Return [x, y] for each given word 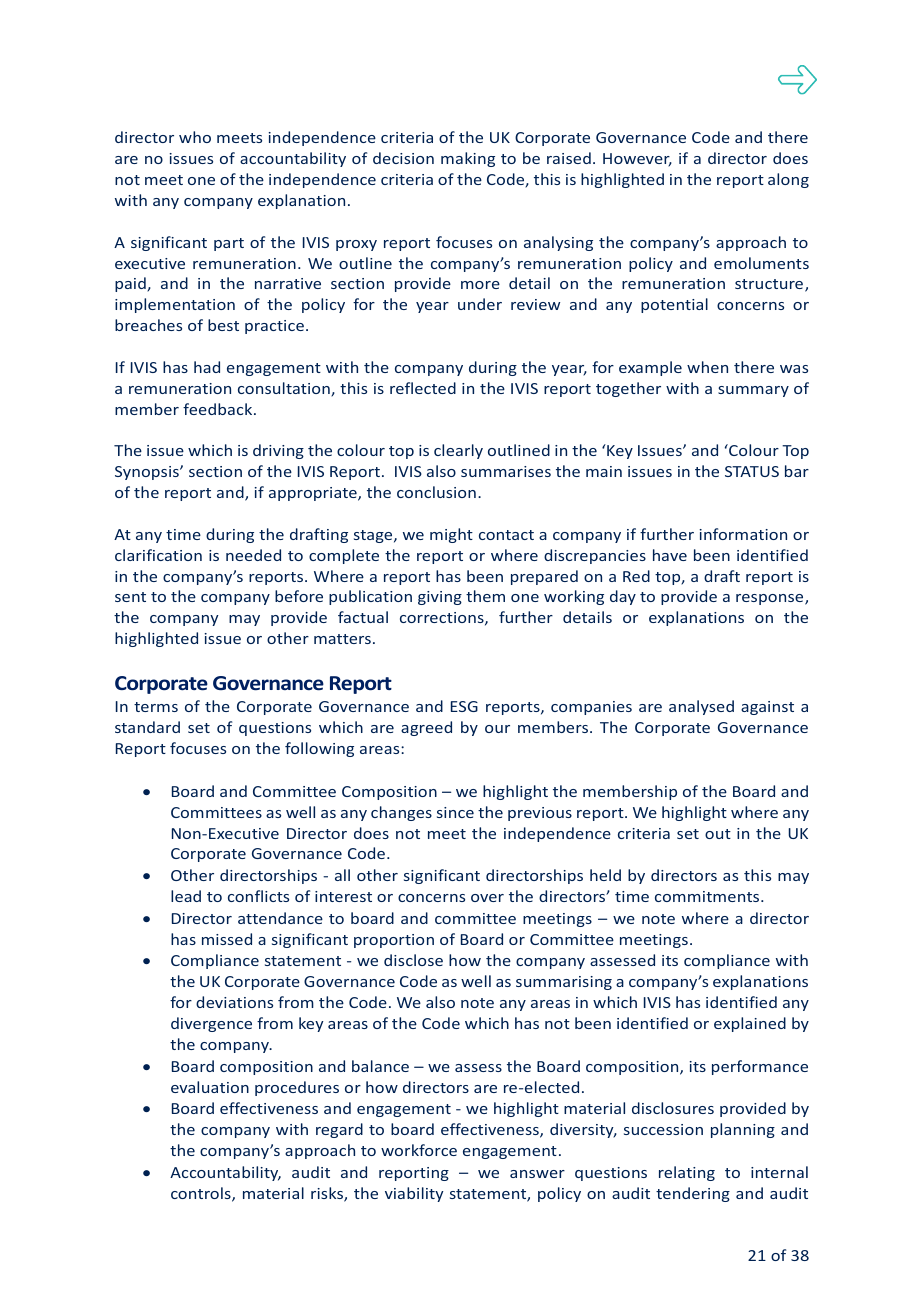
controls [202, 1194]
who [195, 137]
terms [156, 707]
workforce [419, 1150]
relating [687, 1173]
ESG [464, 706]
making [468, 159]
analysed [701, 707]
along [788, 180]
